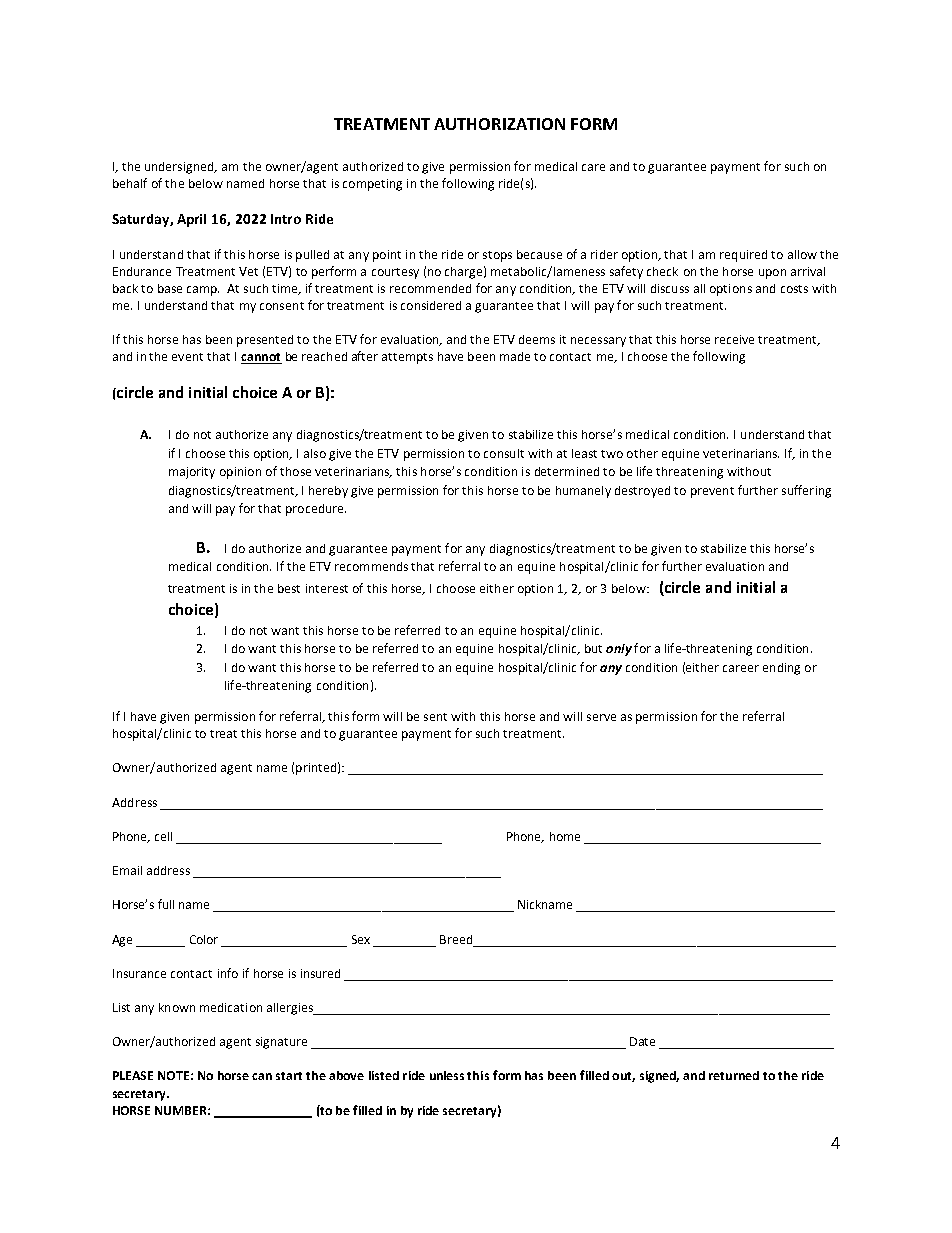 The width and height of the screenshot is (952, 1233). What do you see at coordinates (642, 453) in the screenshot?
I see `other` at bounding box center [642, 453].
